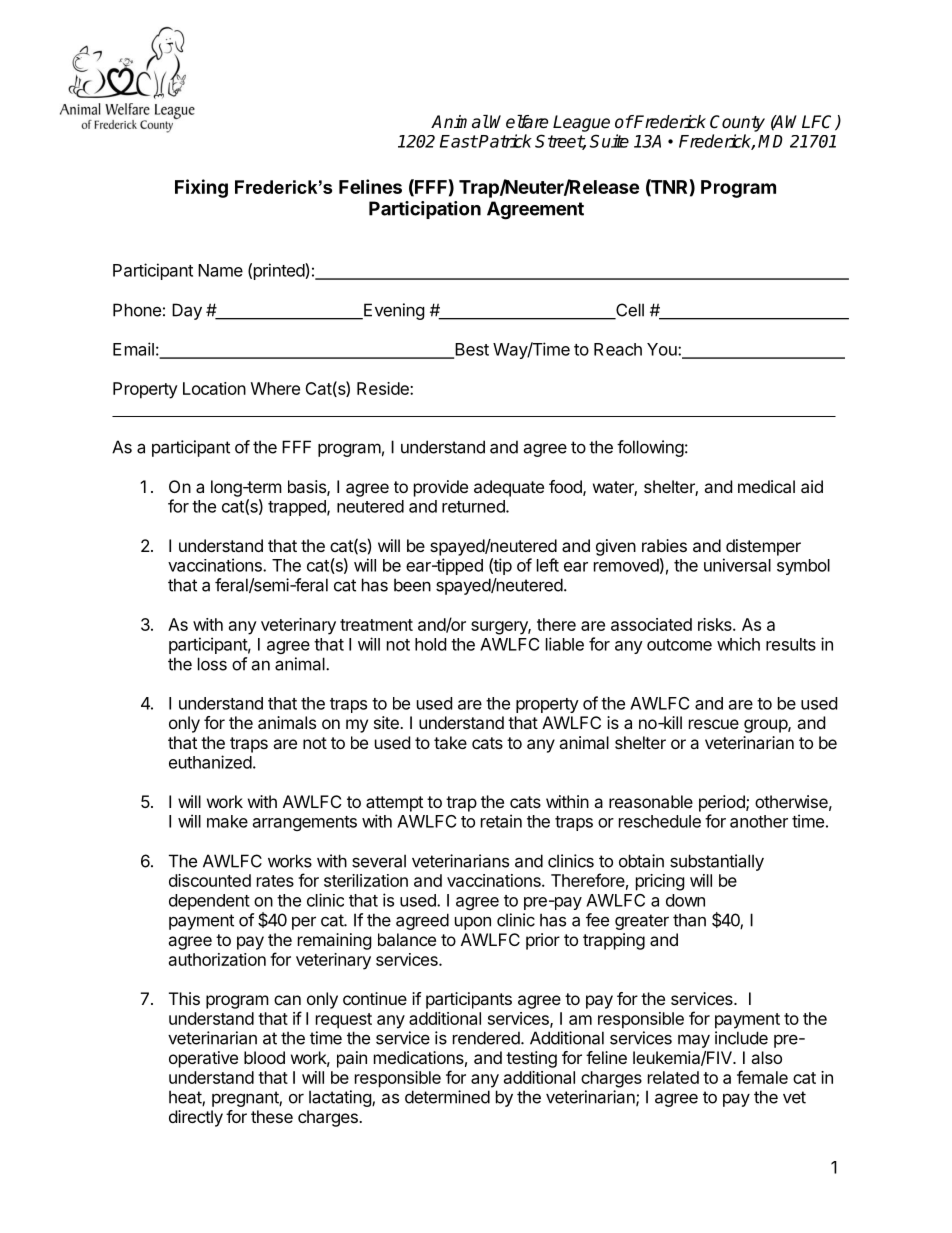 The image size is (952, 1233). What do you see at coordinates (459, 141) in the document?
I see `East` at bounding box center [459, 141].
